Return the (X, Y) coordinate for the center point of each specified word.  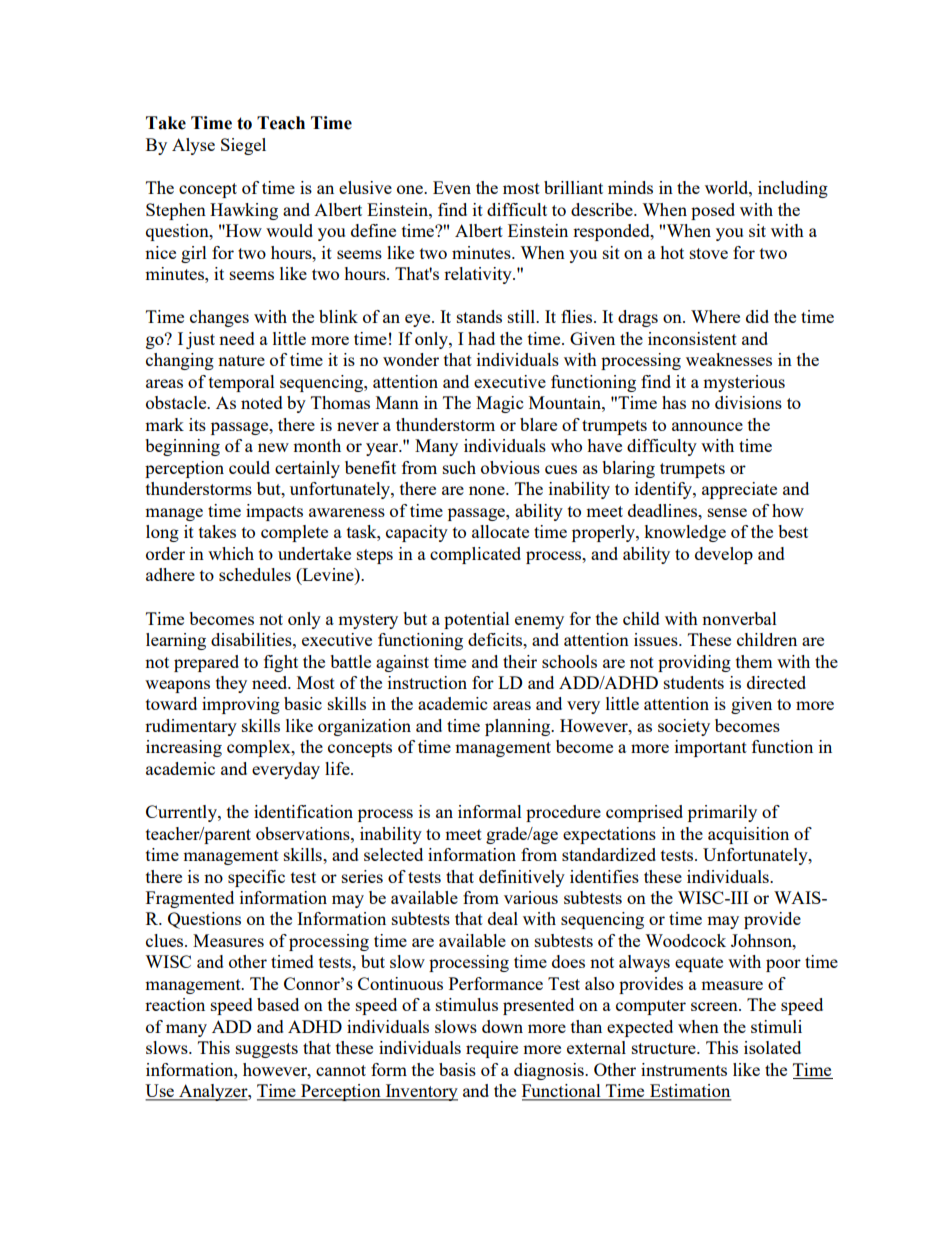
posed (713, 211)
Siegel (243, 146)
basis (457, 1069)
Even (452, 187)
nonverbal (739, 618)
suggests (267, 1050)
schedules (255, 574)
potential (477, 620)
